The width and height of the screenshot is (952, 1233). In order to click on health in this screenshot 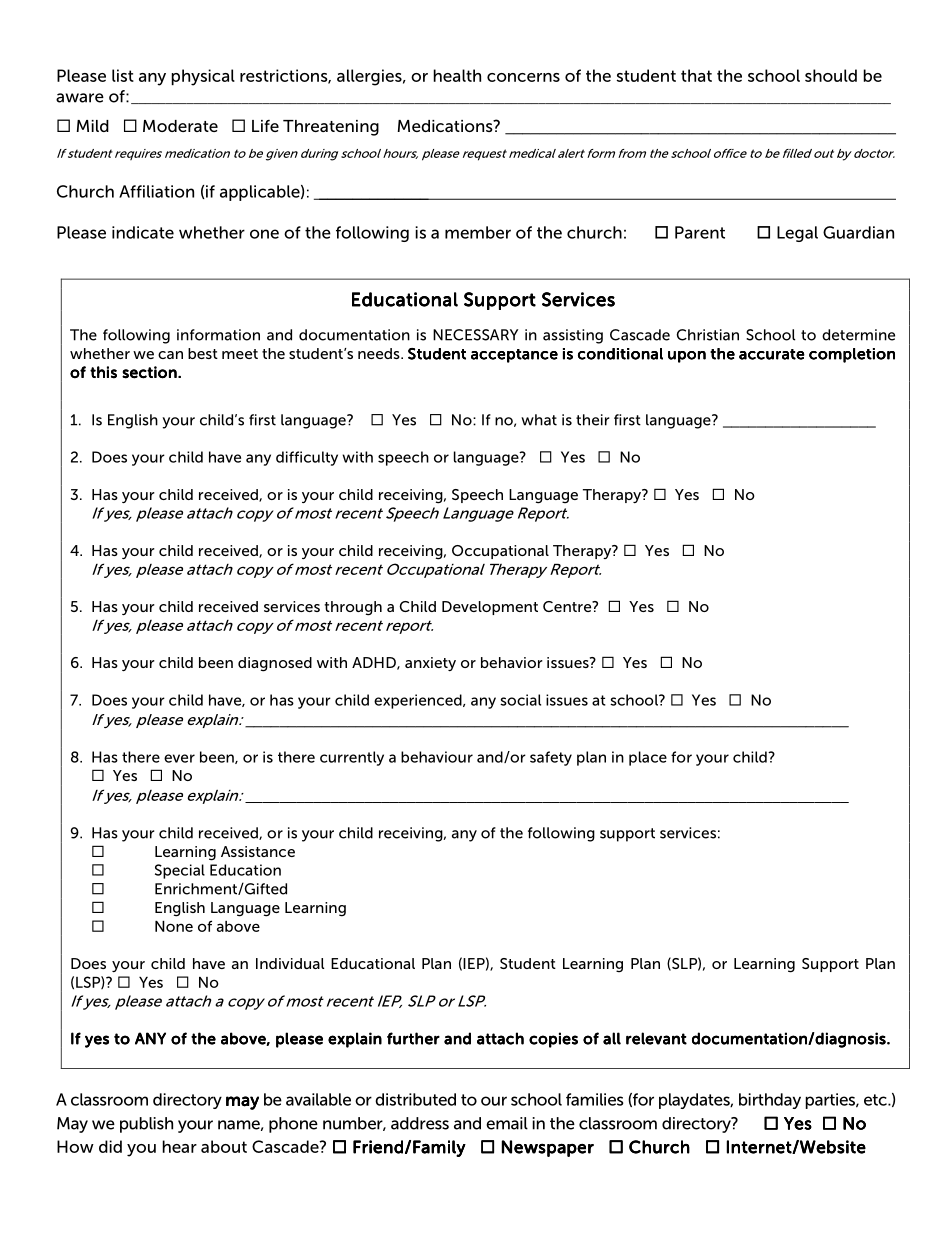, I will do `click(457, 75)`.
